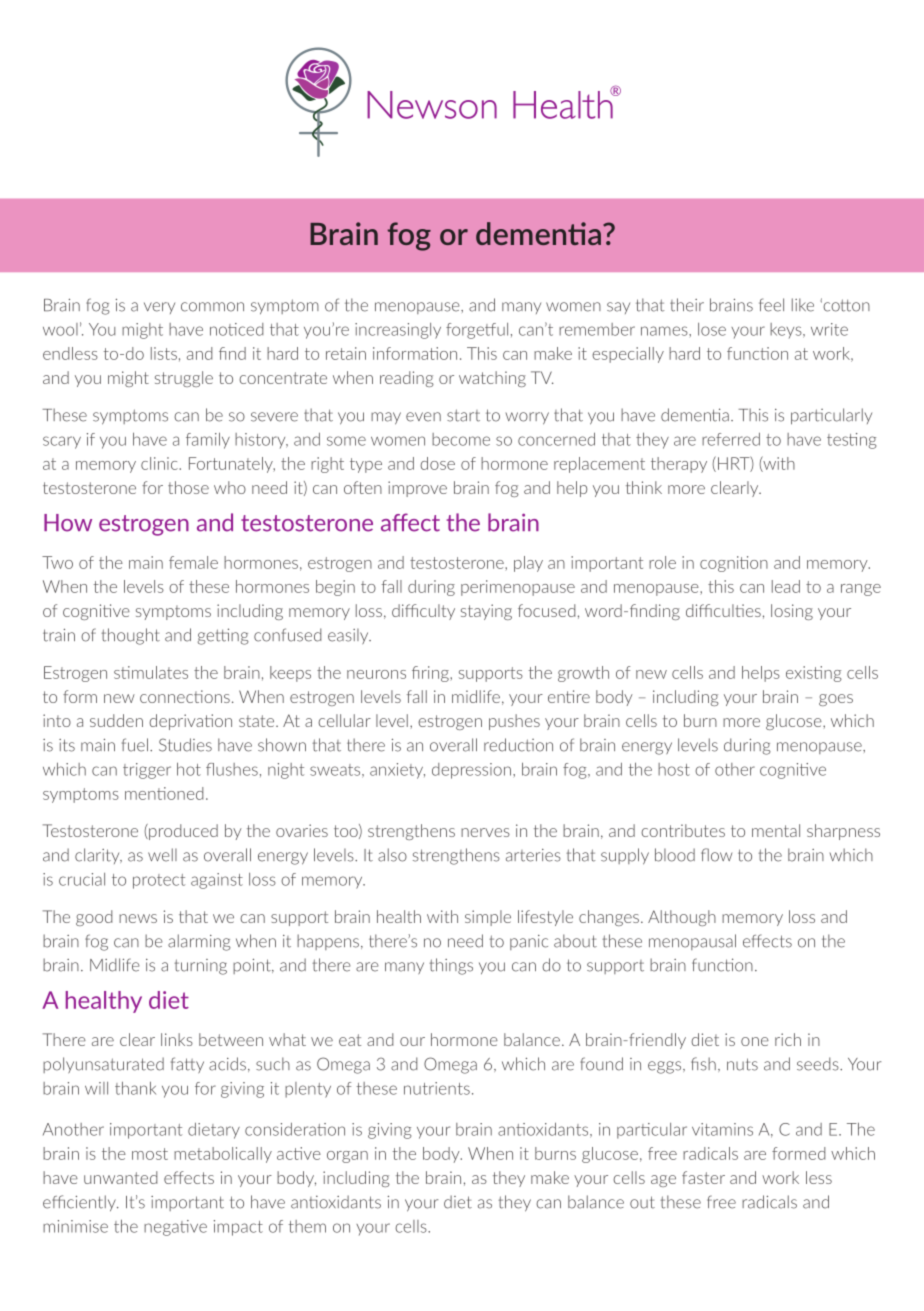 This page has width=924, height=1311. What do you see at coordinates (734, 564) in the page?
I see `cognition` at bounding box center [734, 564].
